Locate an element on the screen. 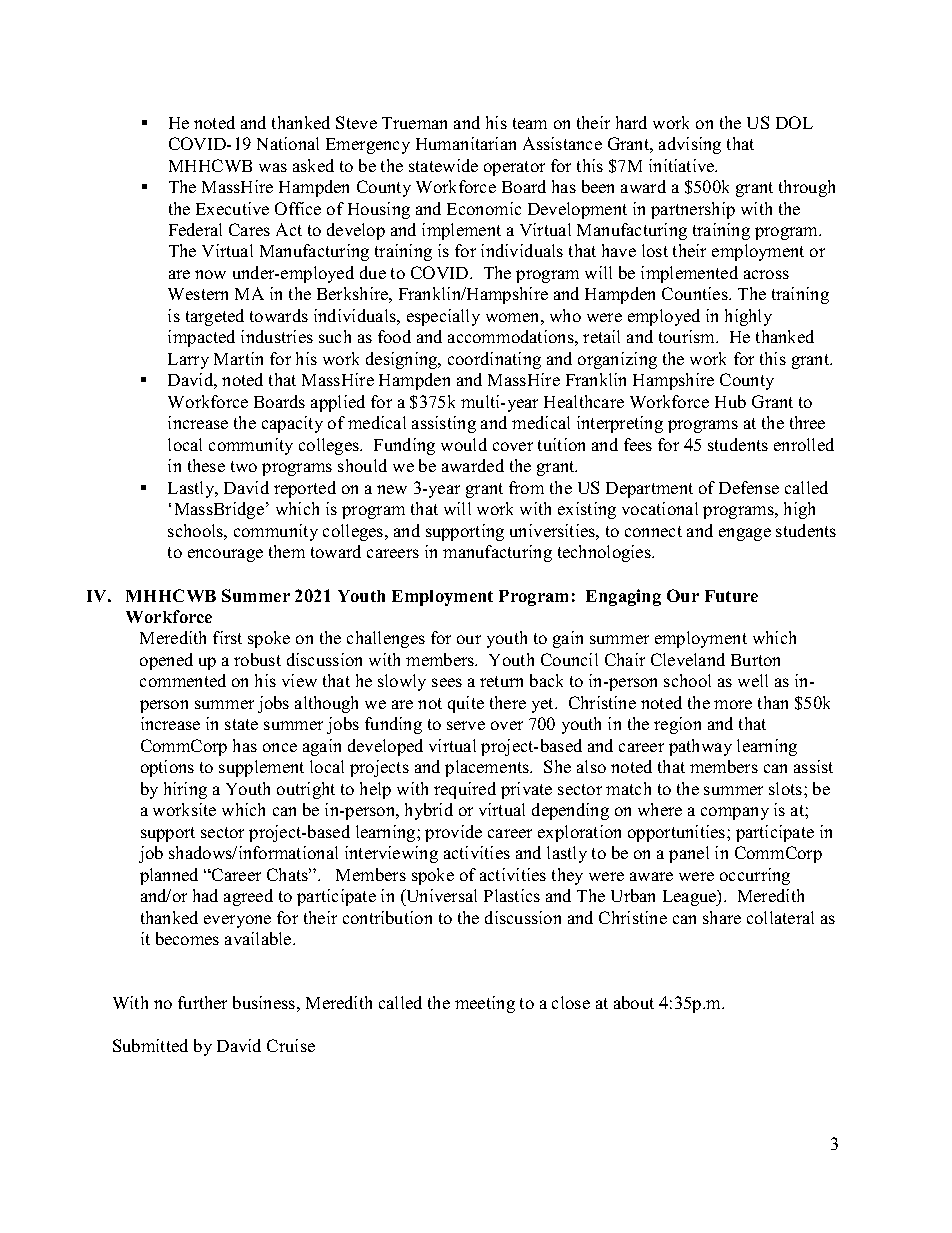 The height and width of the screenshot is (1233, 952). about is located at coordinates (634, 1002).
